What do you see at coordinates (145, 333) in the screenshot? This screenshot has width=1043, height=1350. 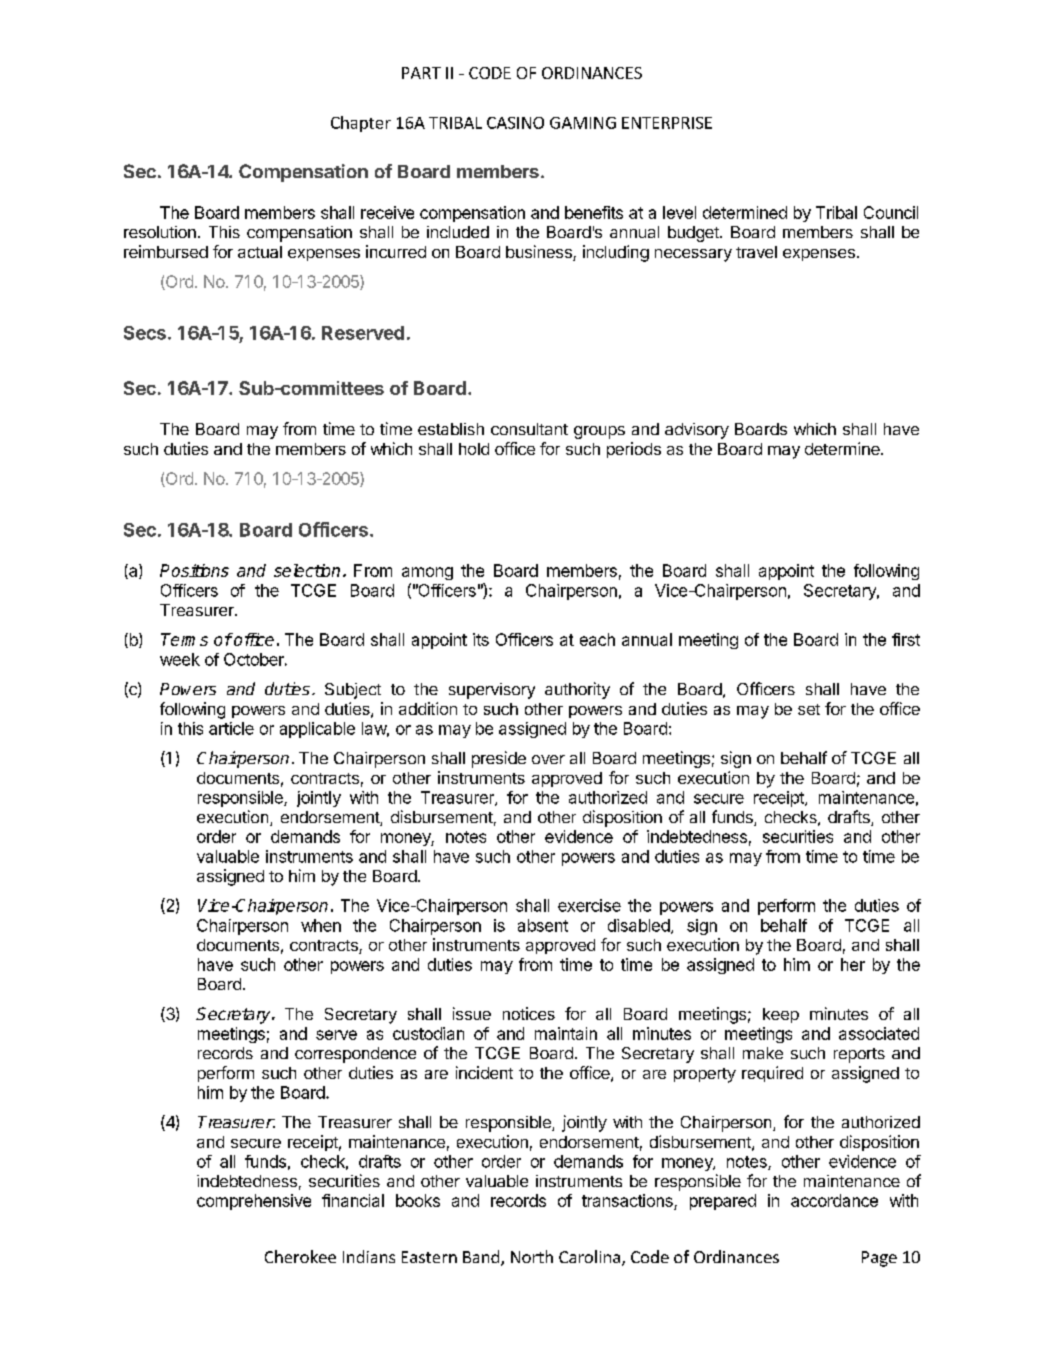 I see `Secs` at bounding box center [145, 333].
